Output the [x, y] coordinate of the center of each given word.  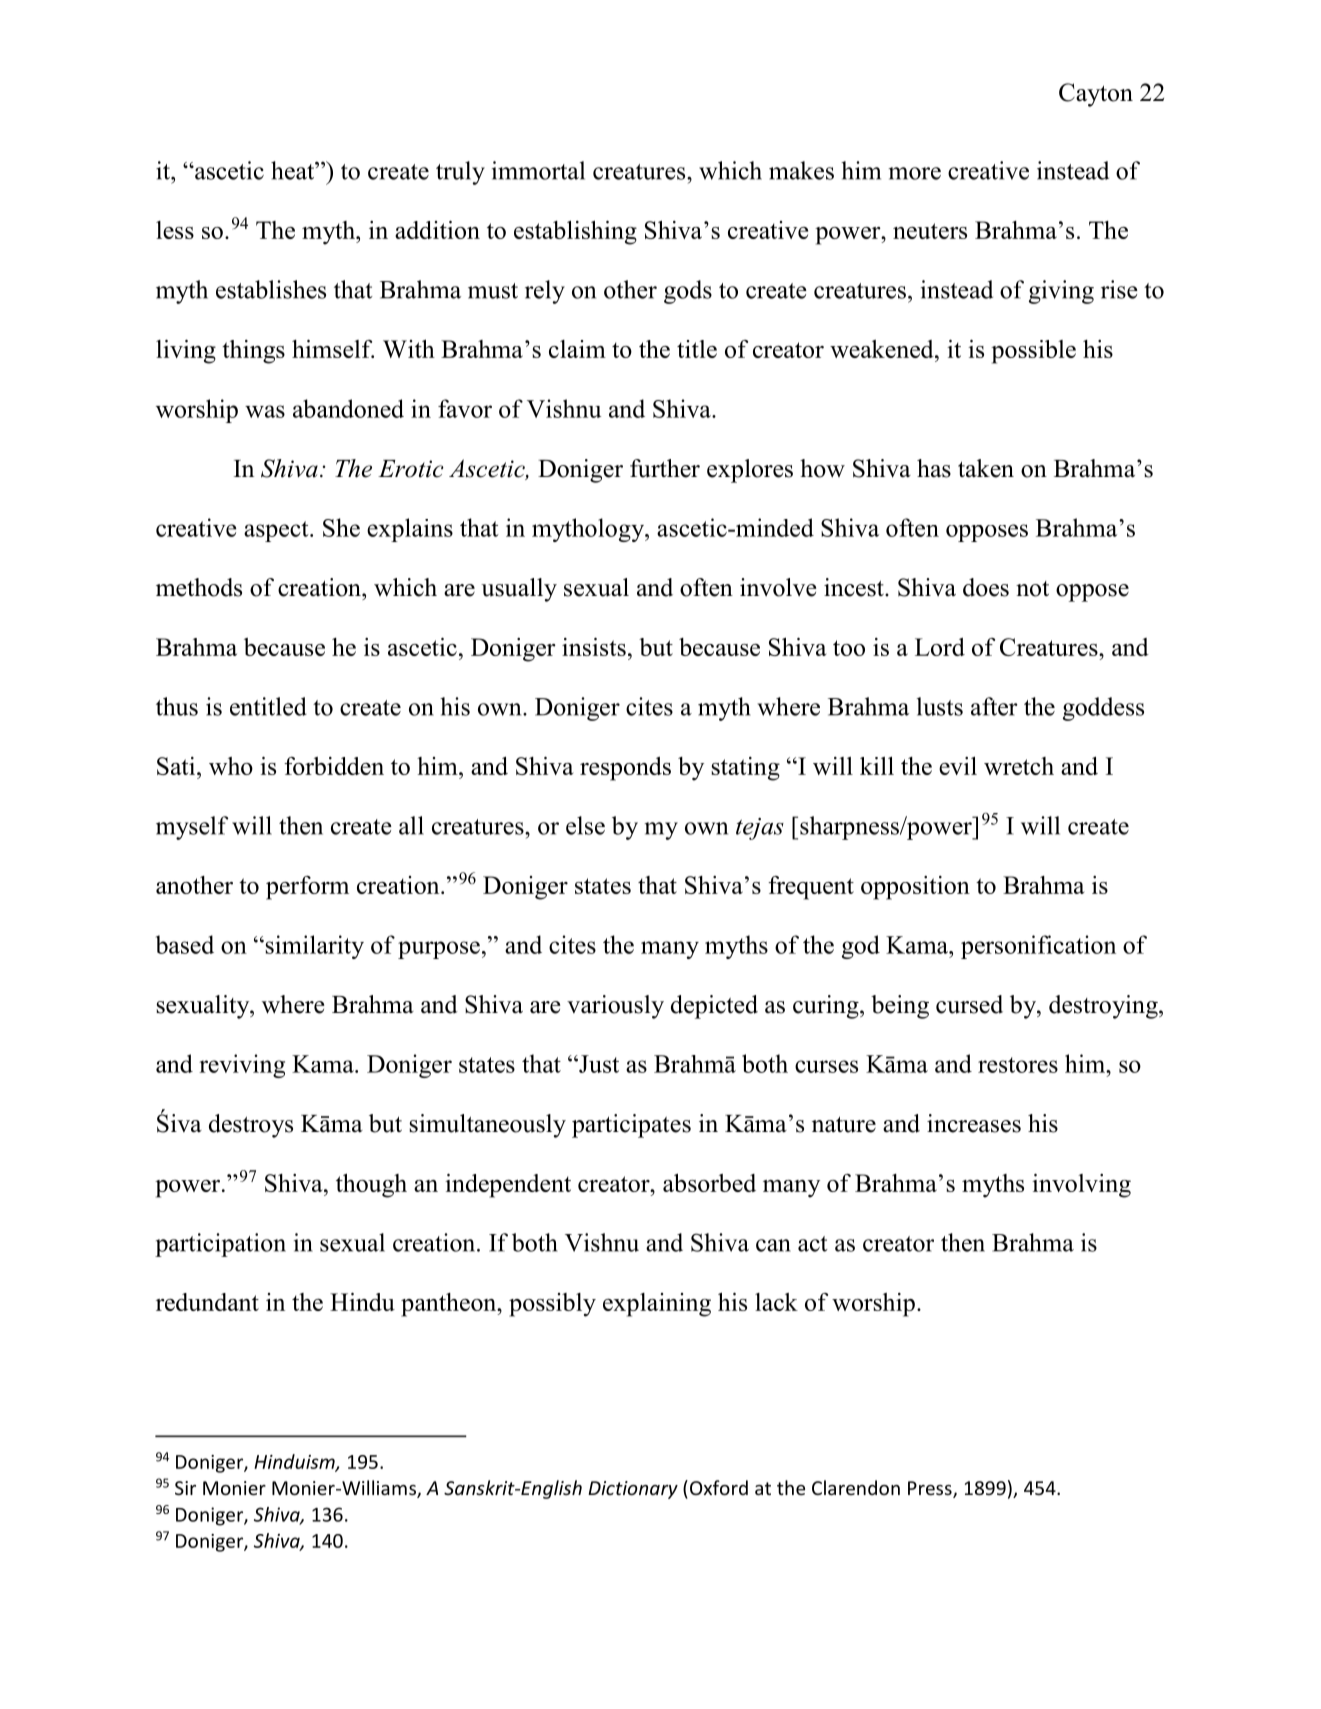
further [665, 468]
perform [307, 888]
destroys [251, 1126]
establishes [271, 289]
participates [631, 1126]
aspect [277, 531]
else [585, 825]
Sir [185, 1488]
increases [974, 1123]
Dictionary [633, 1490]
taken [986, 468]
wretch [1019, 766]
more [915, 173]
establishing [575, 232]
